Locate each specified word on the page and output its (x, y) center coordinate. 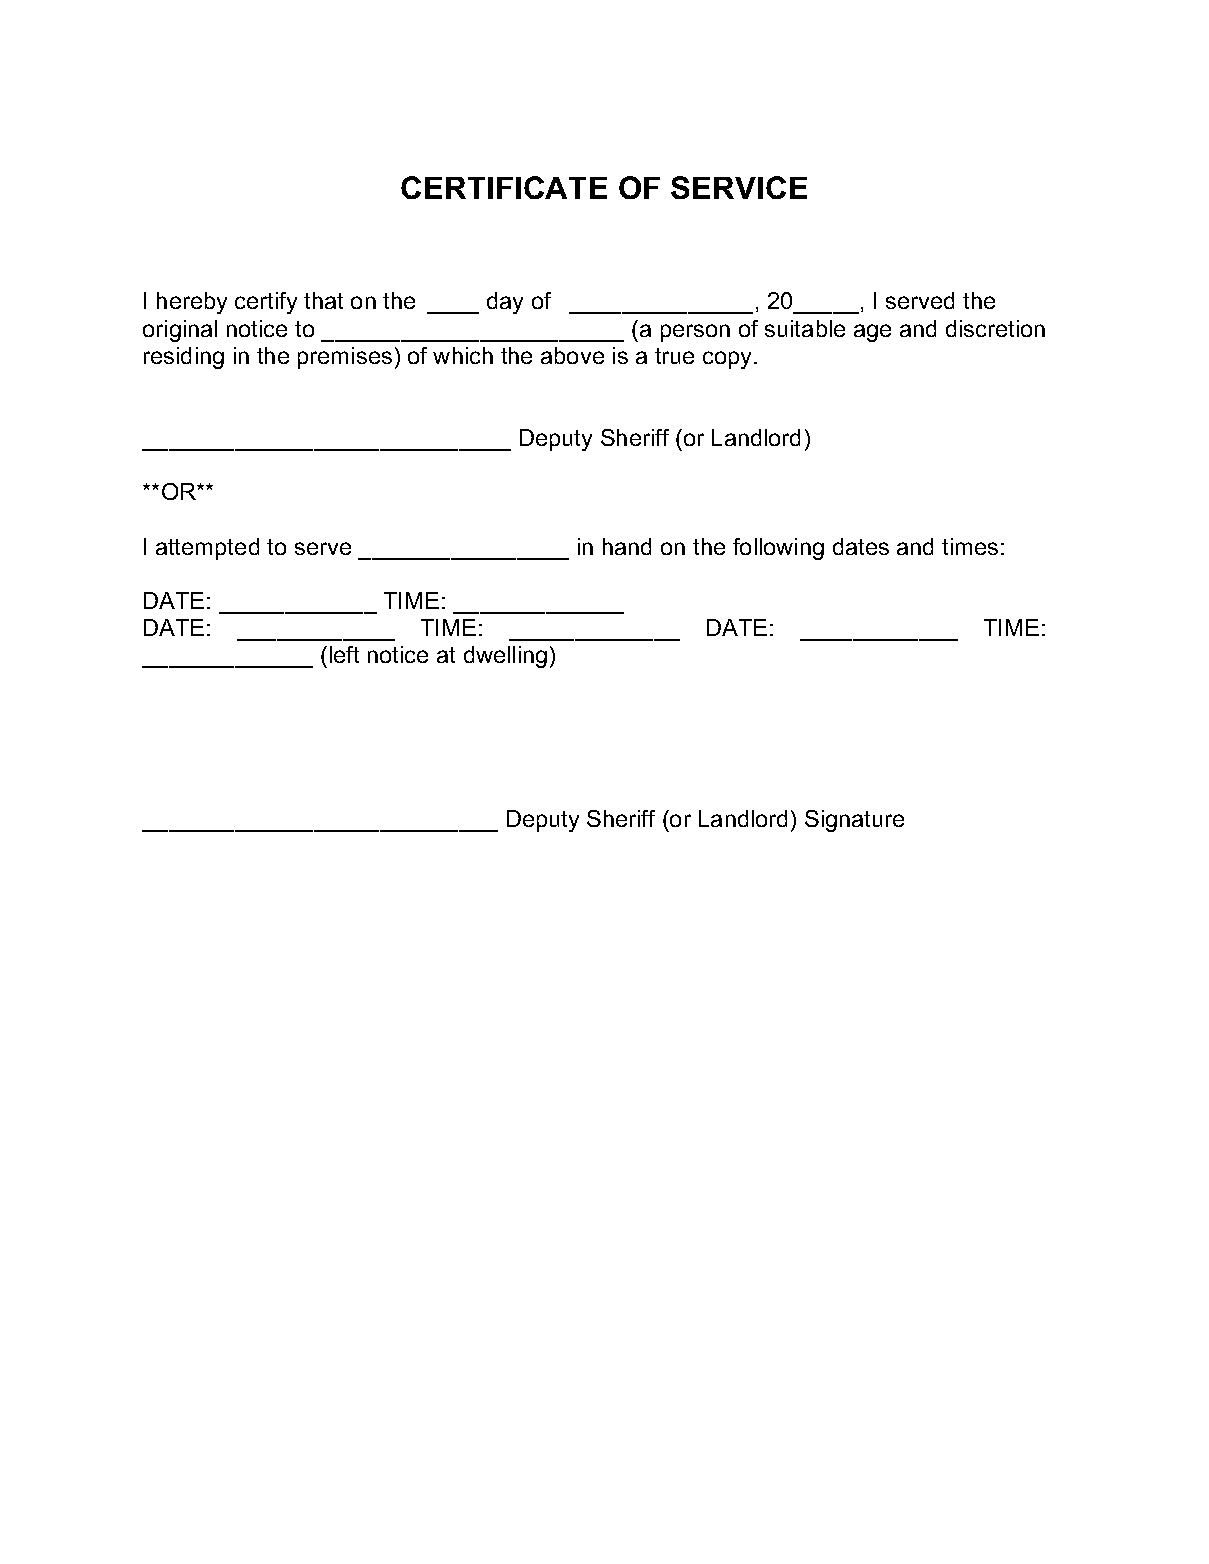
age (872, 333)
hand (627, 546)
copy (729, 360)
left (344, 654)
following (778, 549)
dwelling (505, 657)
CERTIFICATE (504, 187)
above (572, 355)
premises (345, 358)
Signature (854, 821)
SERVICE (739, 187)
